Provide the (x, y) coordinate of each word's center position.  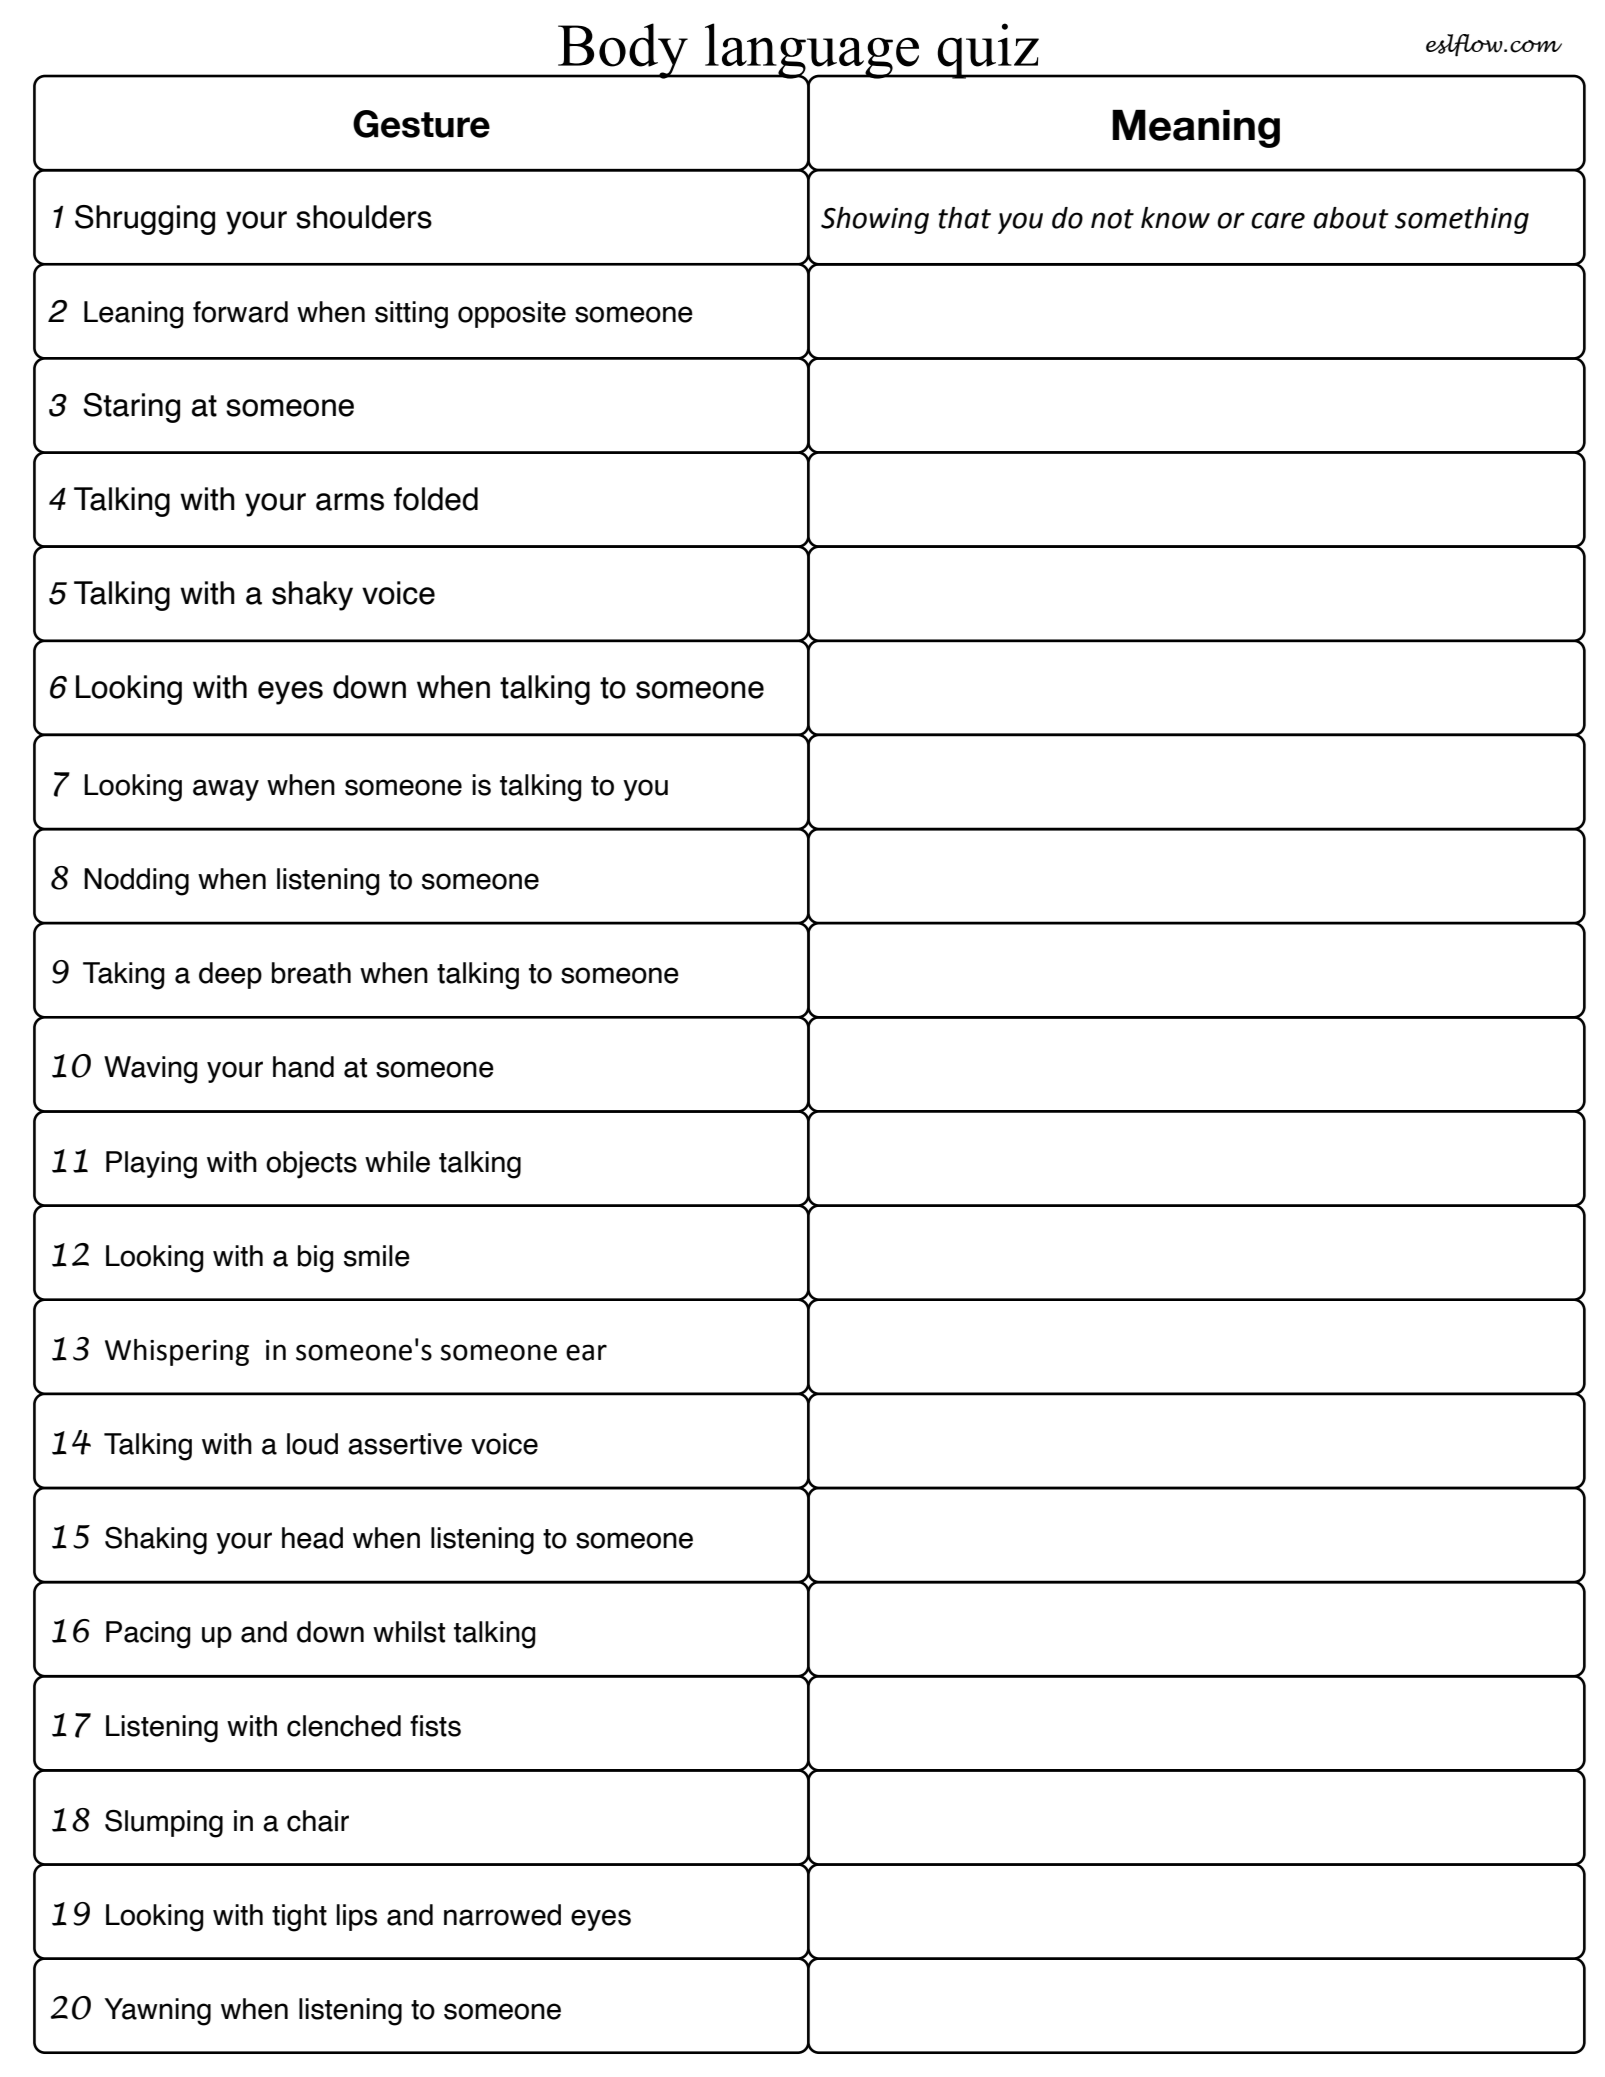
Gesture (421, 124)
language (812, 52)
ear (586, 1352)
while (397, 1162)
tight (299, 1918)
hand (303, 1067)
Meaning (1196, 129)
